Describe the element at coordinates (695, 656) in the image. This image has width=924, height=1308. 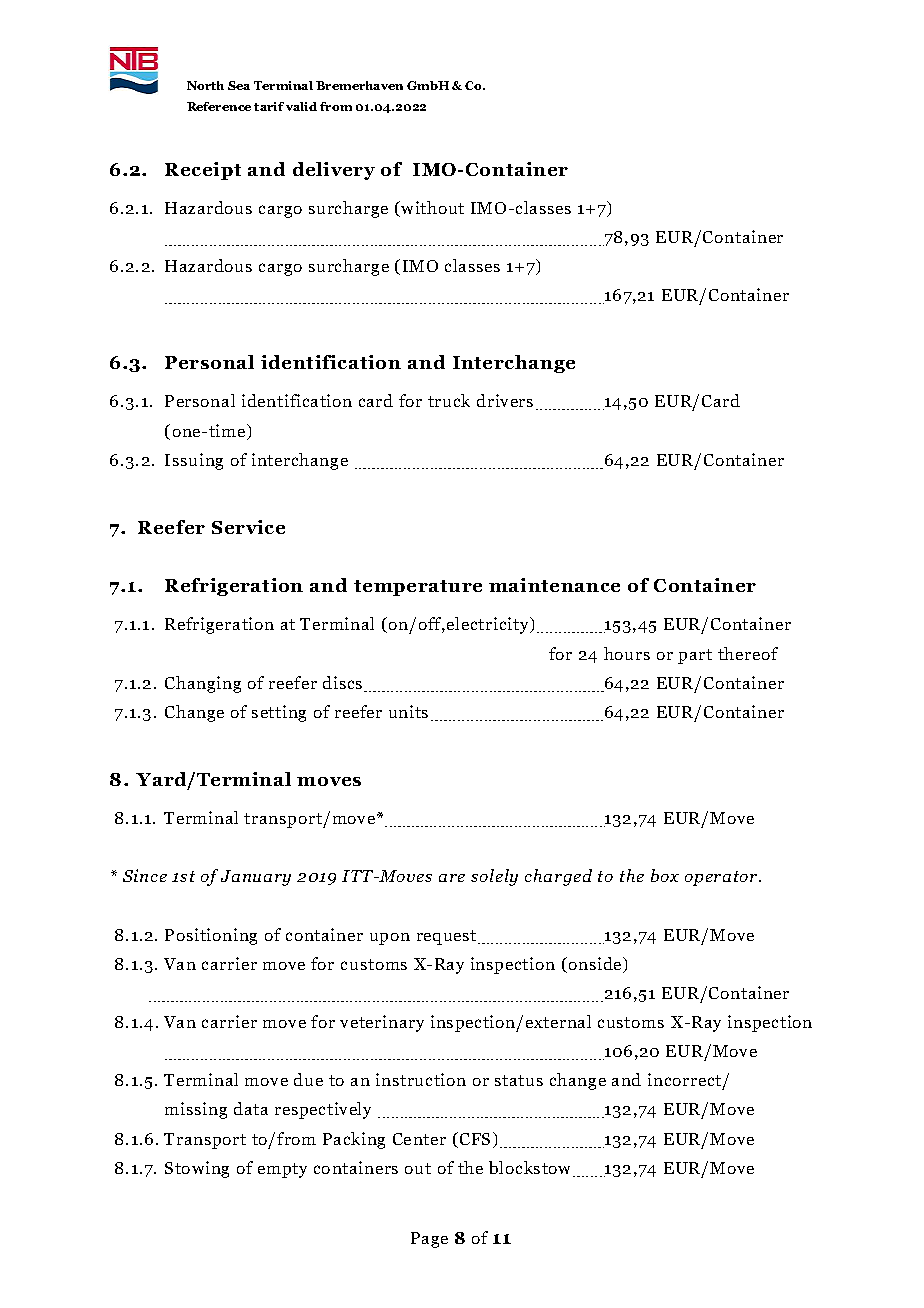
I see `part` at that location.
